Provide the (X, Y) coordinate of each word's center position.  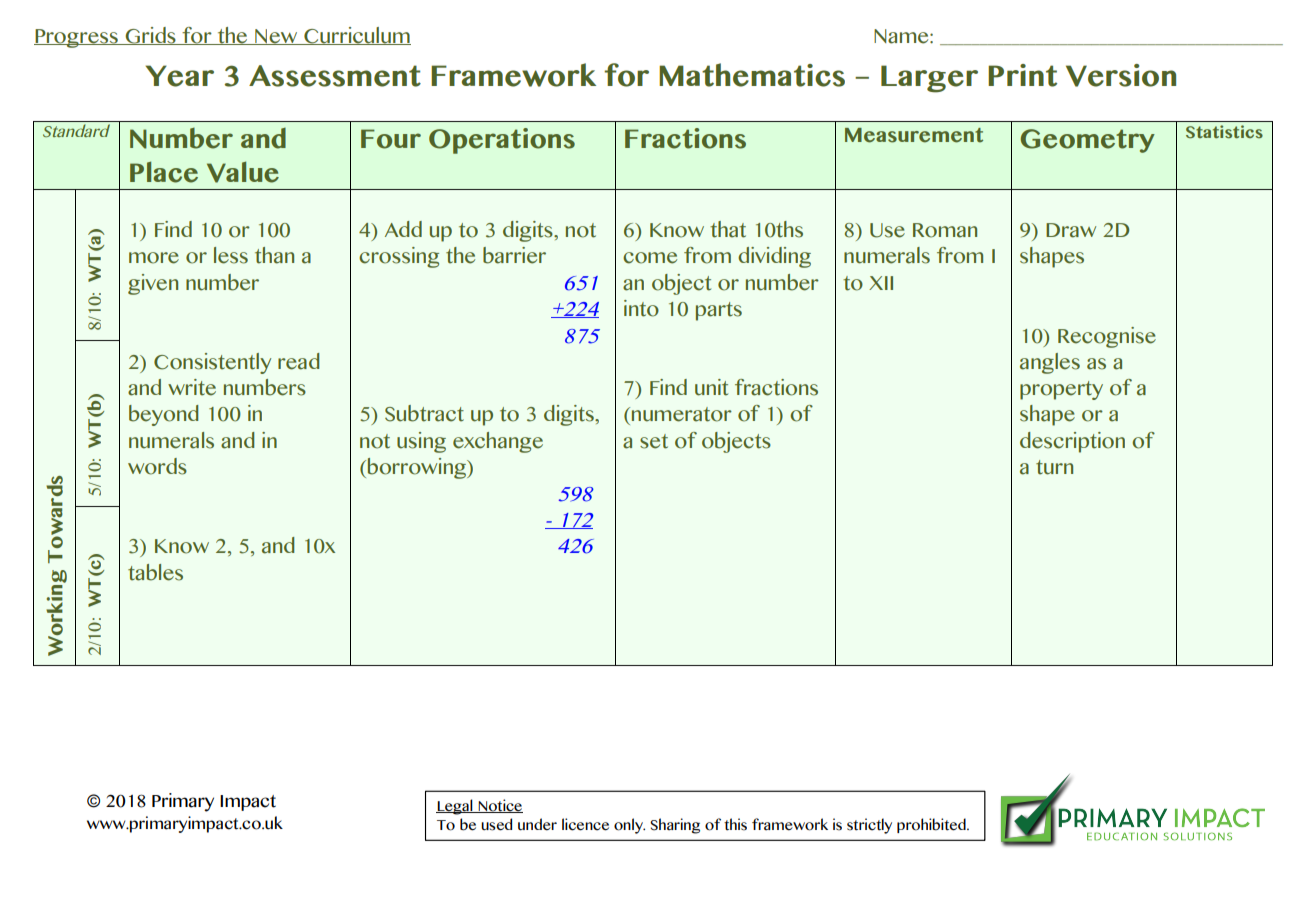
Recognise (1107, 337)
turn (1054, 467)
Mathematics (752, 75)
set (654, 441)
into (641, 308)
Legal (455, 807)
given (153, 284)
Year (180, 76)
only (629, 826)
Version (1121, 75)
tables (155, 572)
